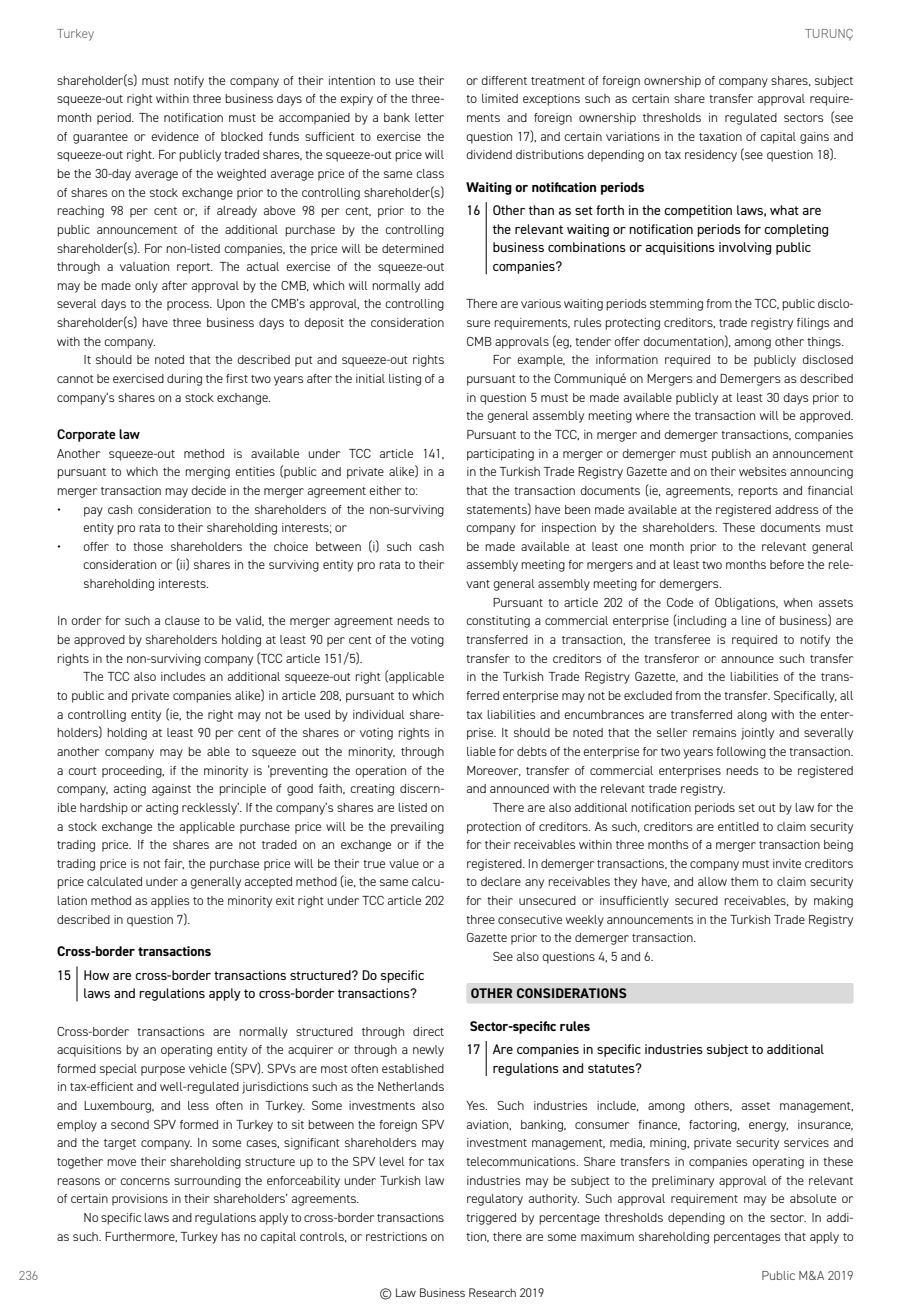 The width and height of the document is (924, 1308). I want to click on filings, so click(813, 324).
